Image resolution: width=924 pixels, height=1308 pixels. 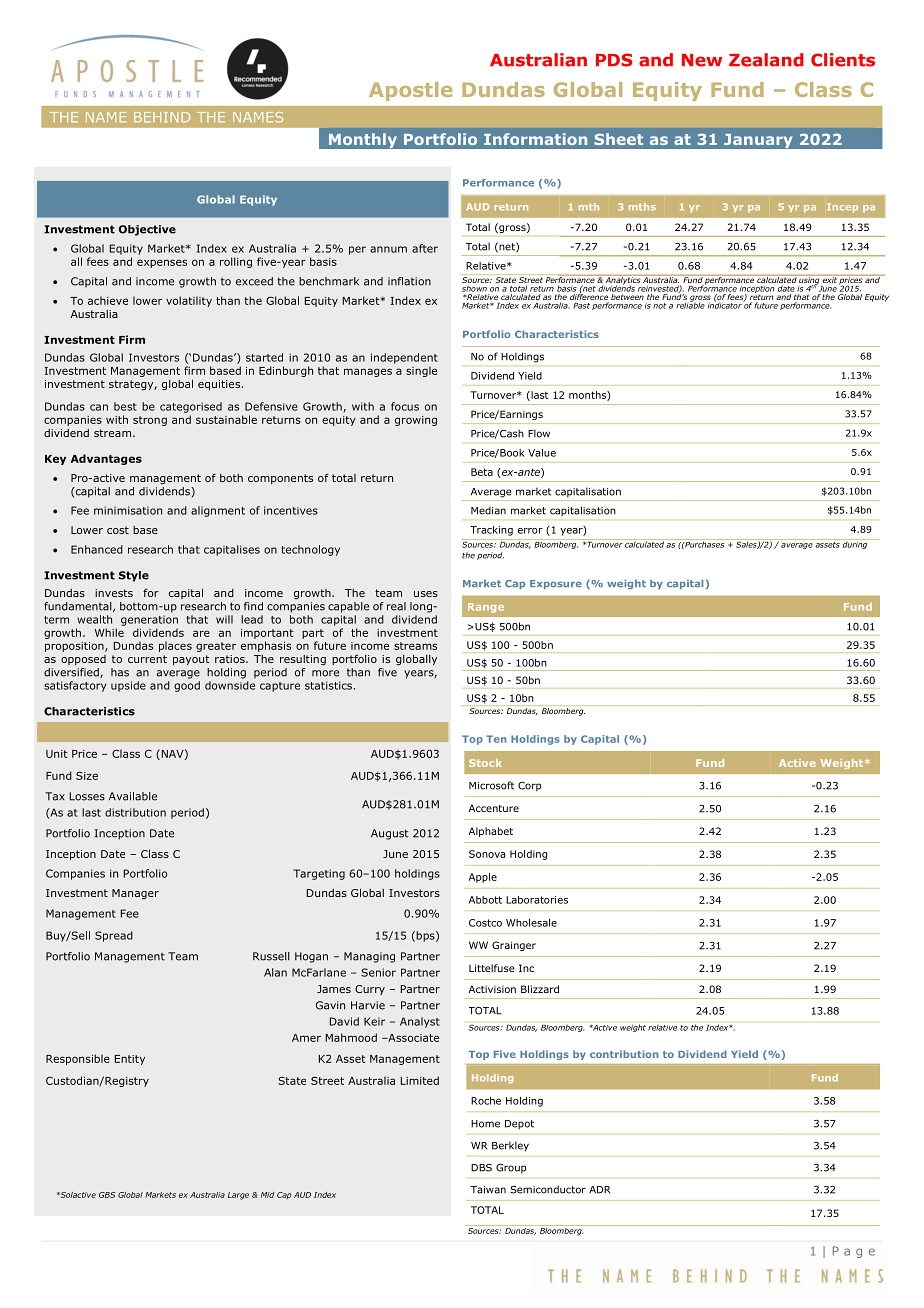 What do you see at coordinates (162, 117) in the document?
I see `BEHIND` at bounding box center [162, 117].
